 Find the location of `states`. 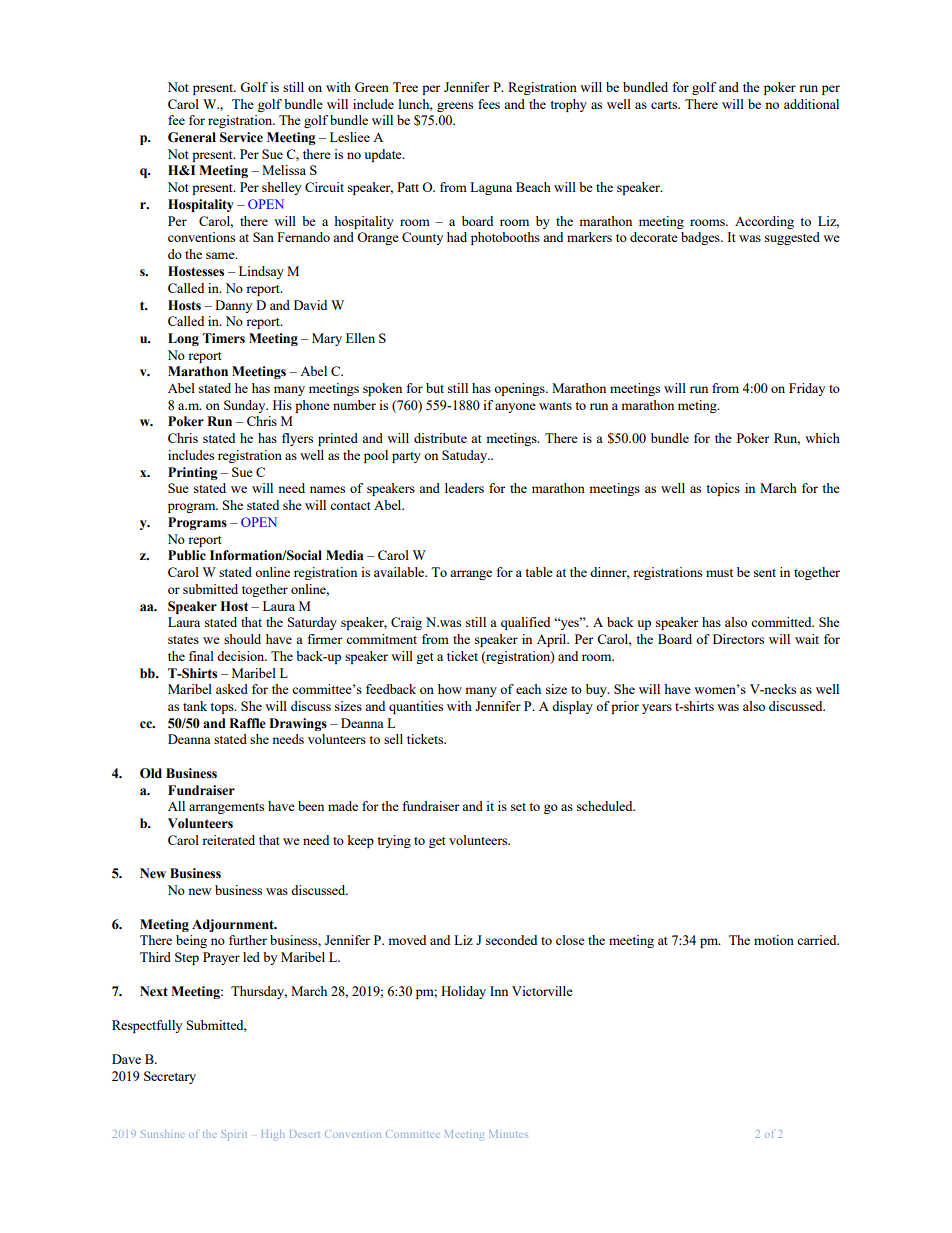

states is located at coordinates (183, 640).
